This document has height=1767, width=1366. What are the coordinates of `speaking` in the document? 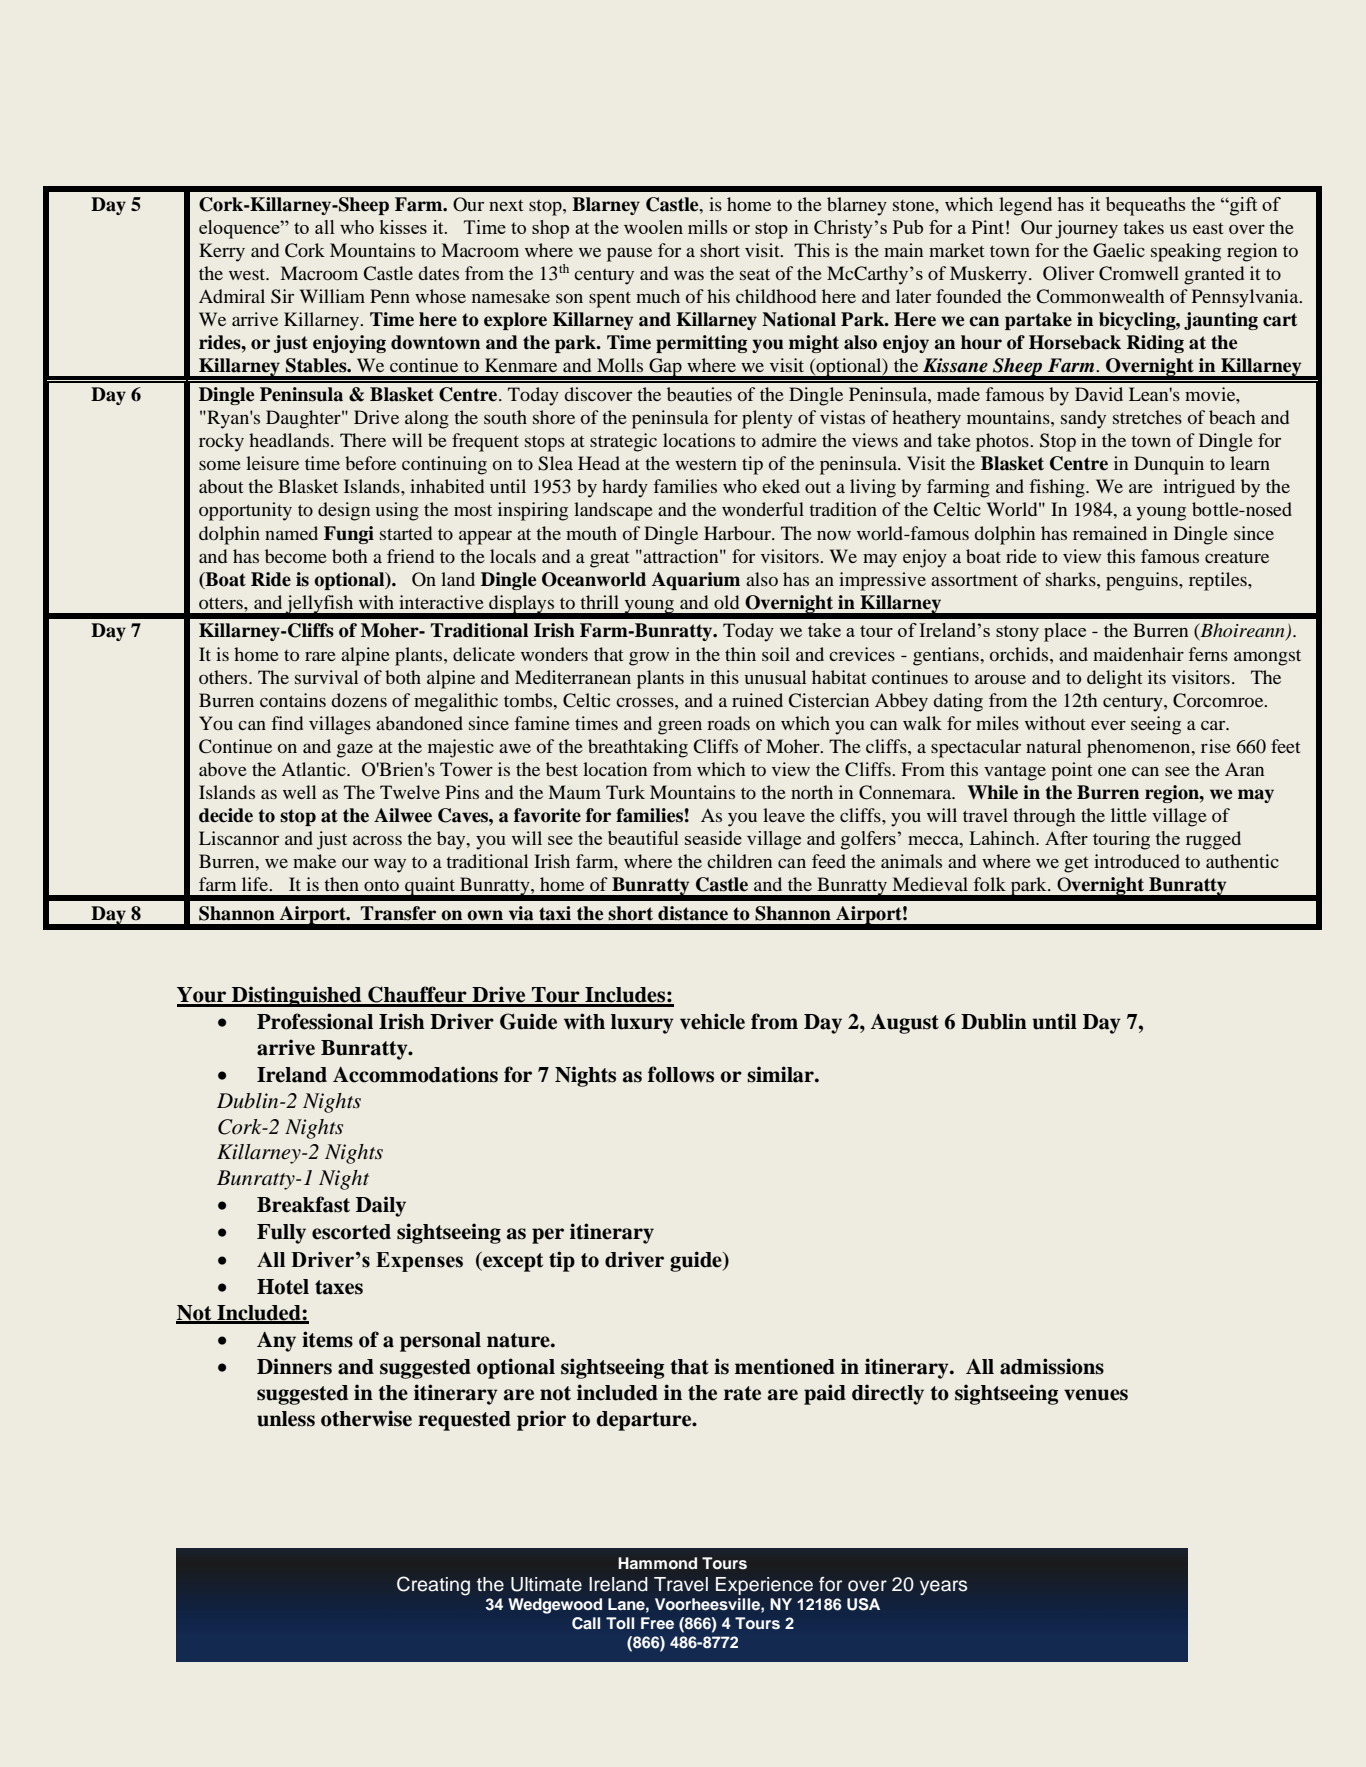 It's located at (1186, 252).
